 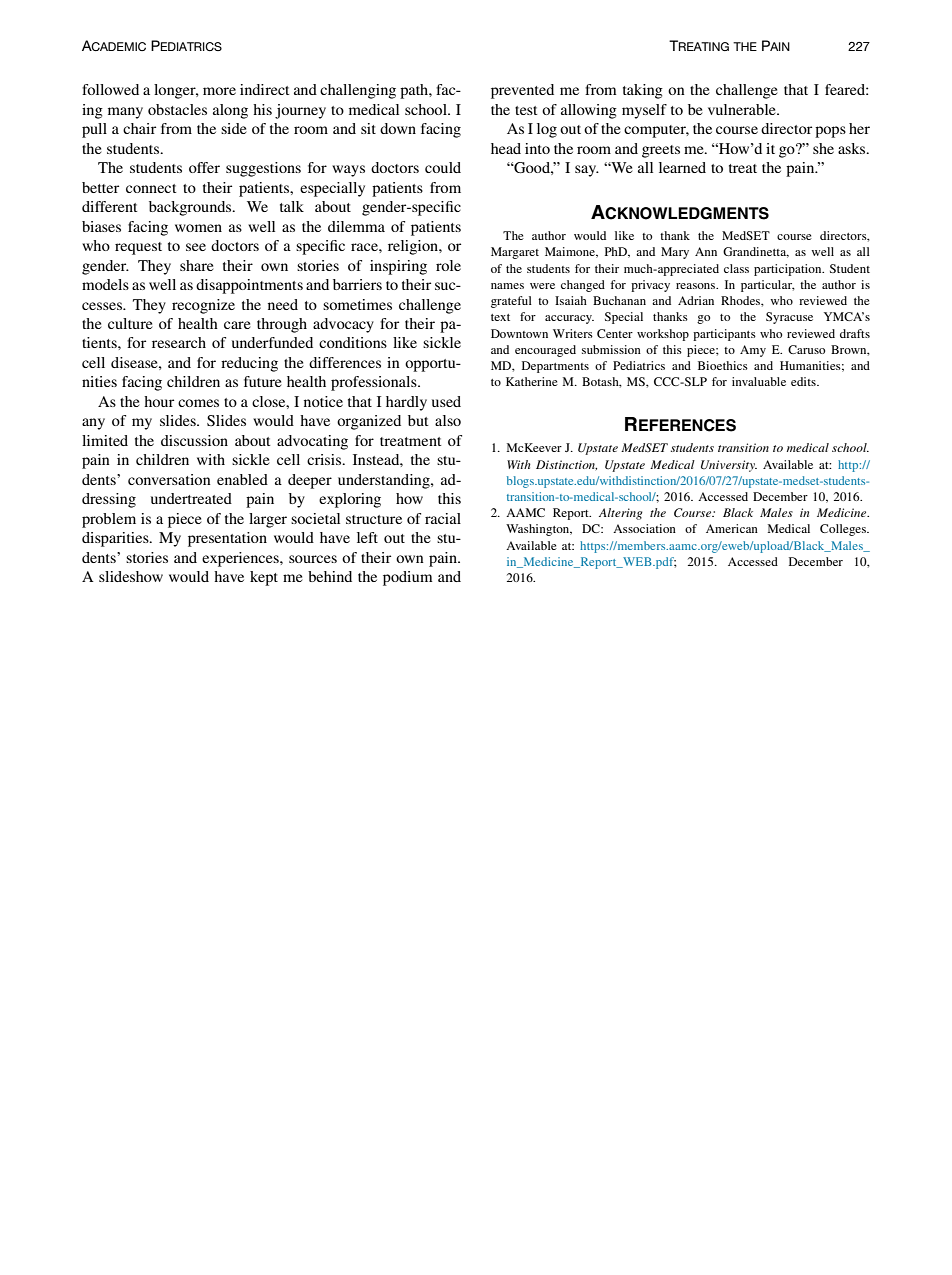 I want to click on participants, so click(x=724, y=335).
